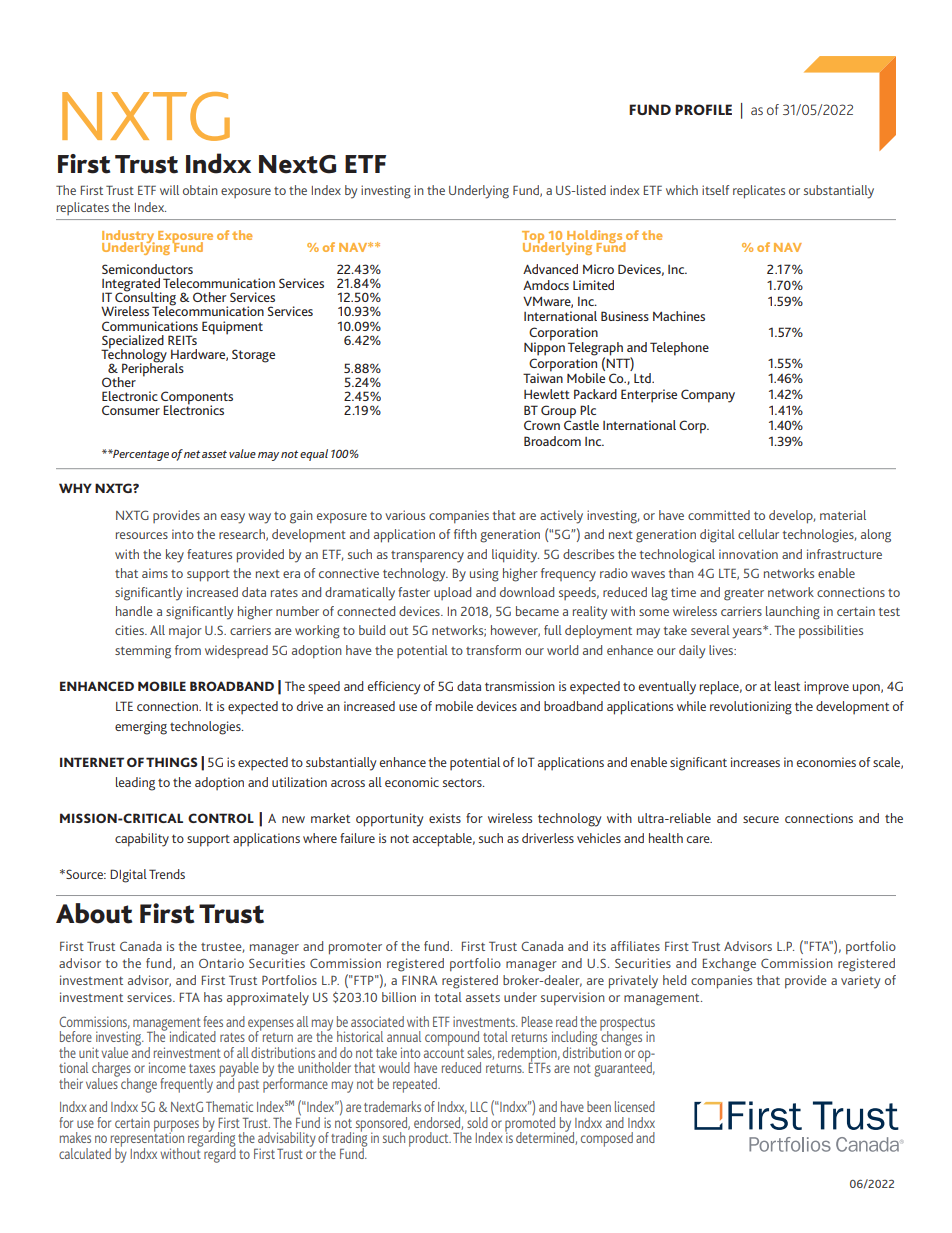 The height and width of the screenshot is (1233, 952). What do you see at coordinates (176, 1127) in the screenshot?
I see `purposes` at bounding box center [176, 1127].
